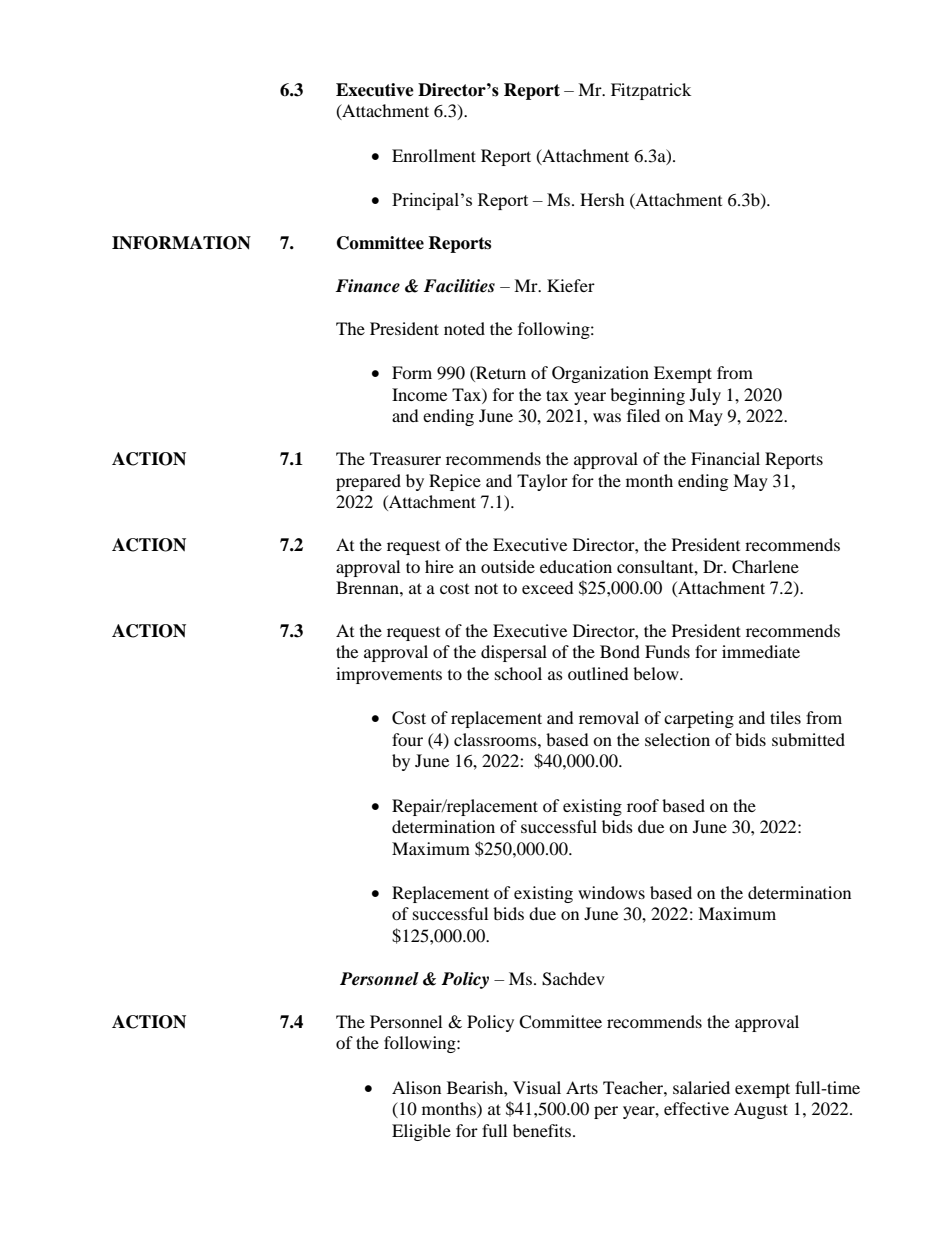 This image has height=1233, width=952. I want to click on removal, so click(609, 717).
